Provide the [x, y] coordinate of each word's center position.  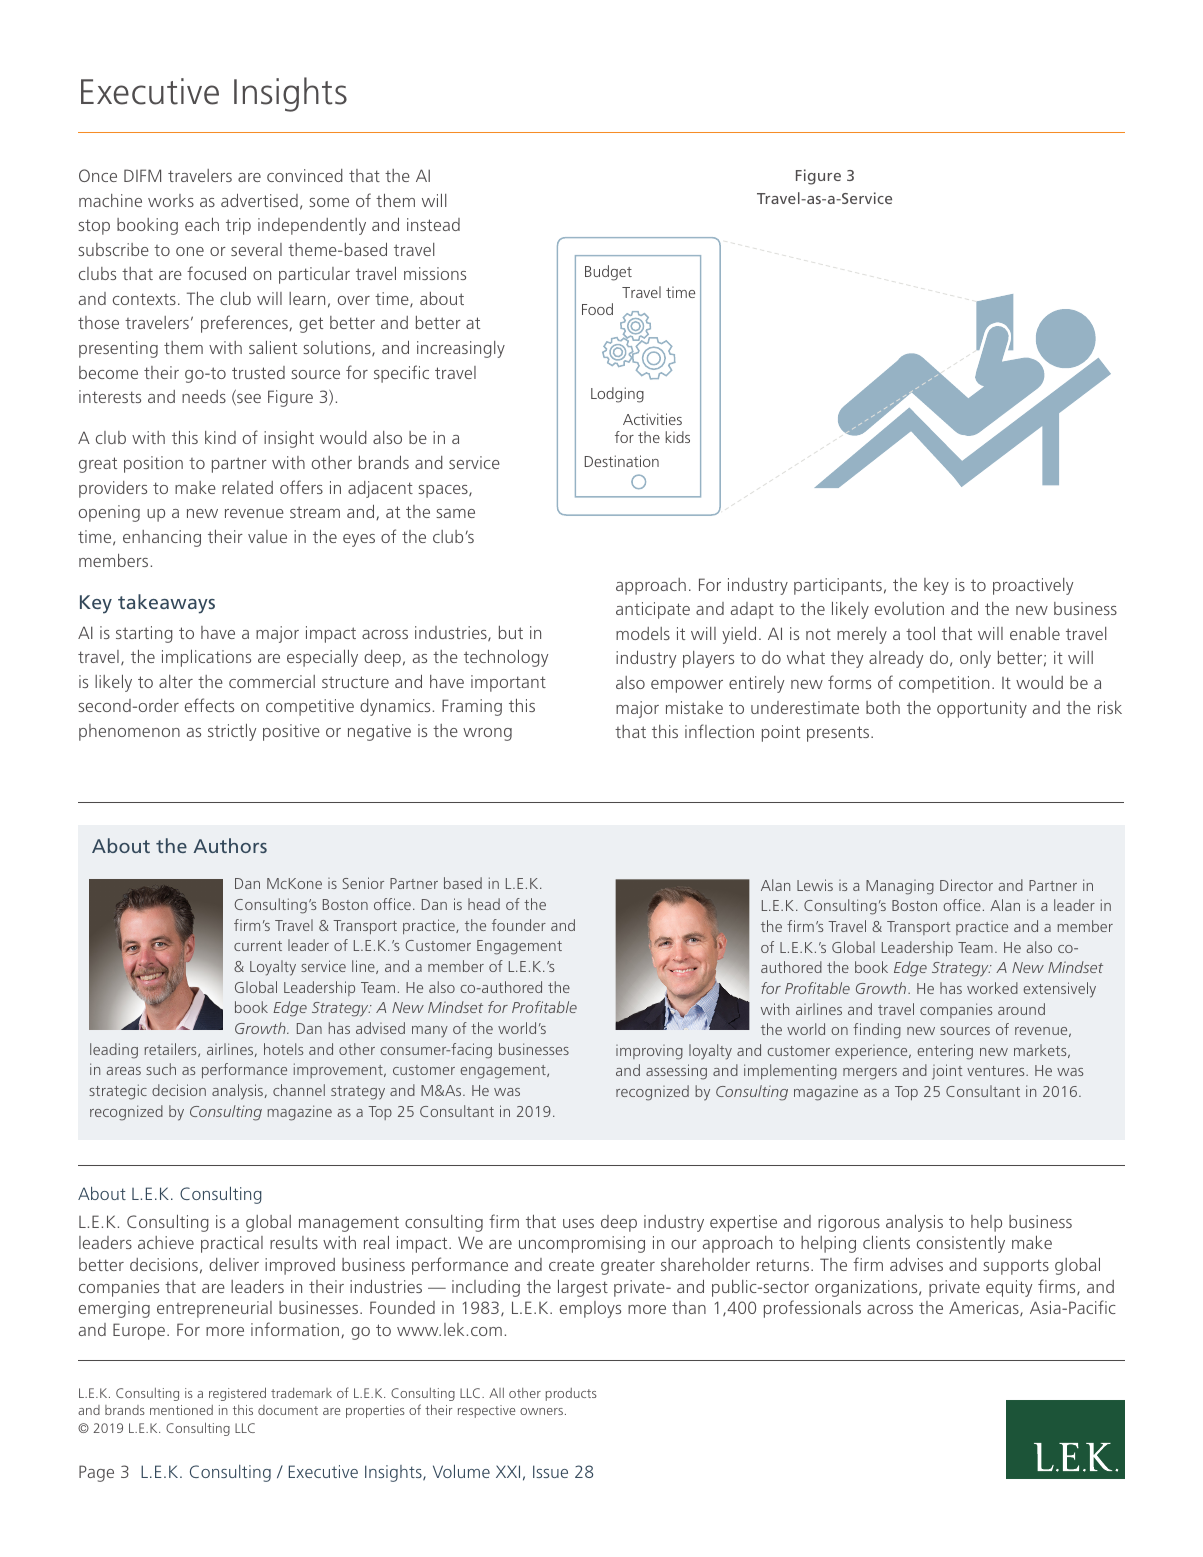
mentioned [181, 1410]
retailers [172, 1050]
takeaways [166, 604]
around [1021, 1009]
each [202, 224]
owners [543, 1411]
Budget [608, 273]
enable [1035, 633]
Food [597, 309]
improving [649, 1052]
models [643, 633]
